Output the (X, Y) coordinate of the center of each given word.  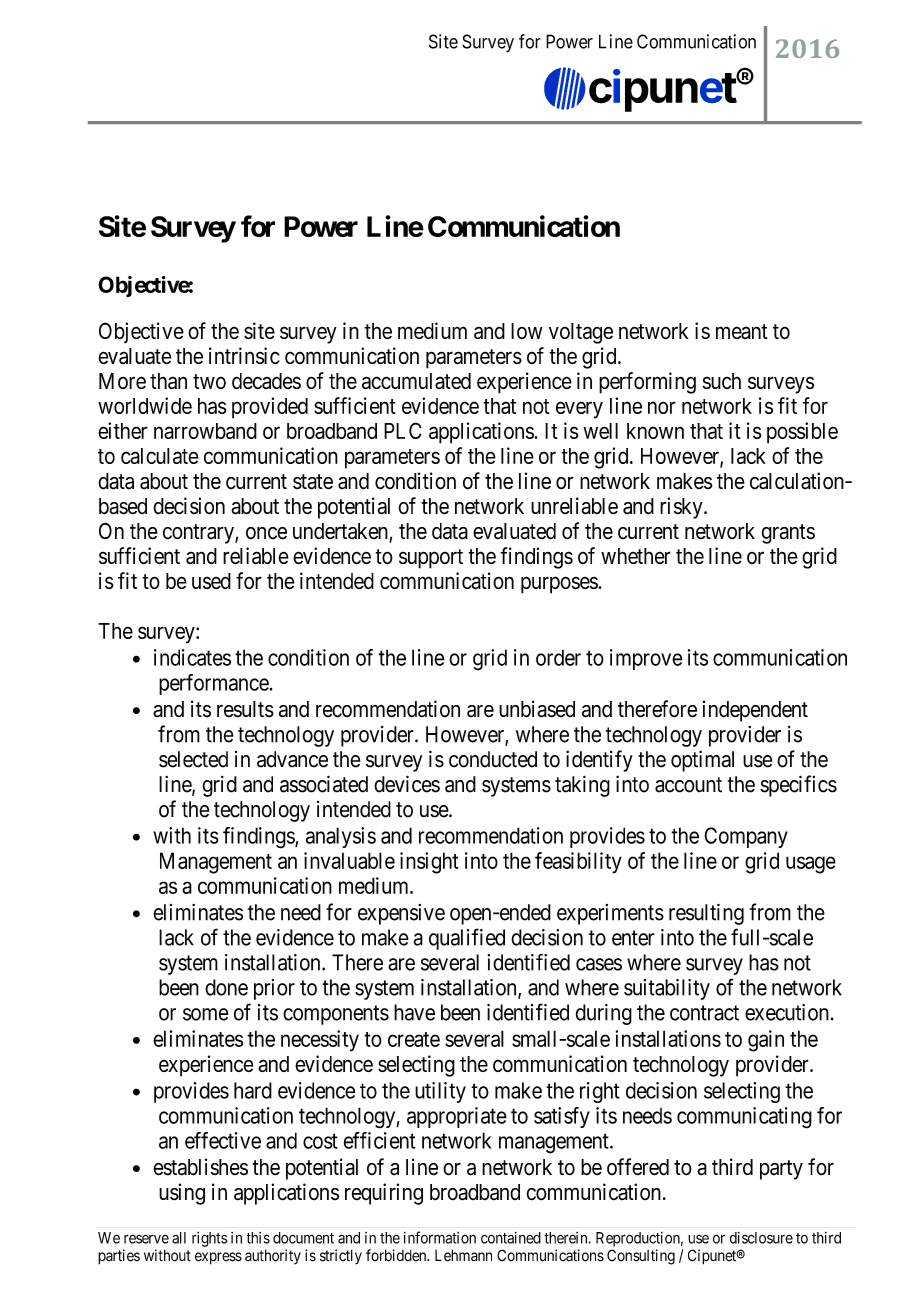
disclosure (761, 1238)
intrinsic (244, 355)
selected (193, 759)
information (440, 1237)
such (722, 381)
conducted (493, 759)
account (688, 785)
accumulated (416, 381)
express (218, 1258)
